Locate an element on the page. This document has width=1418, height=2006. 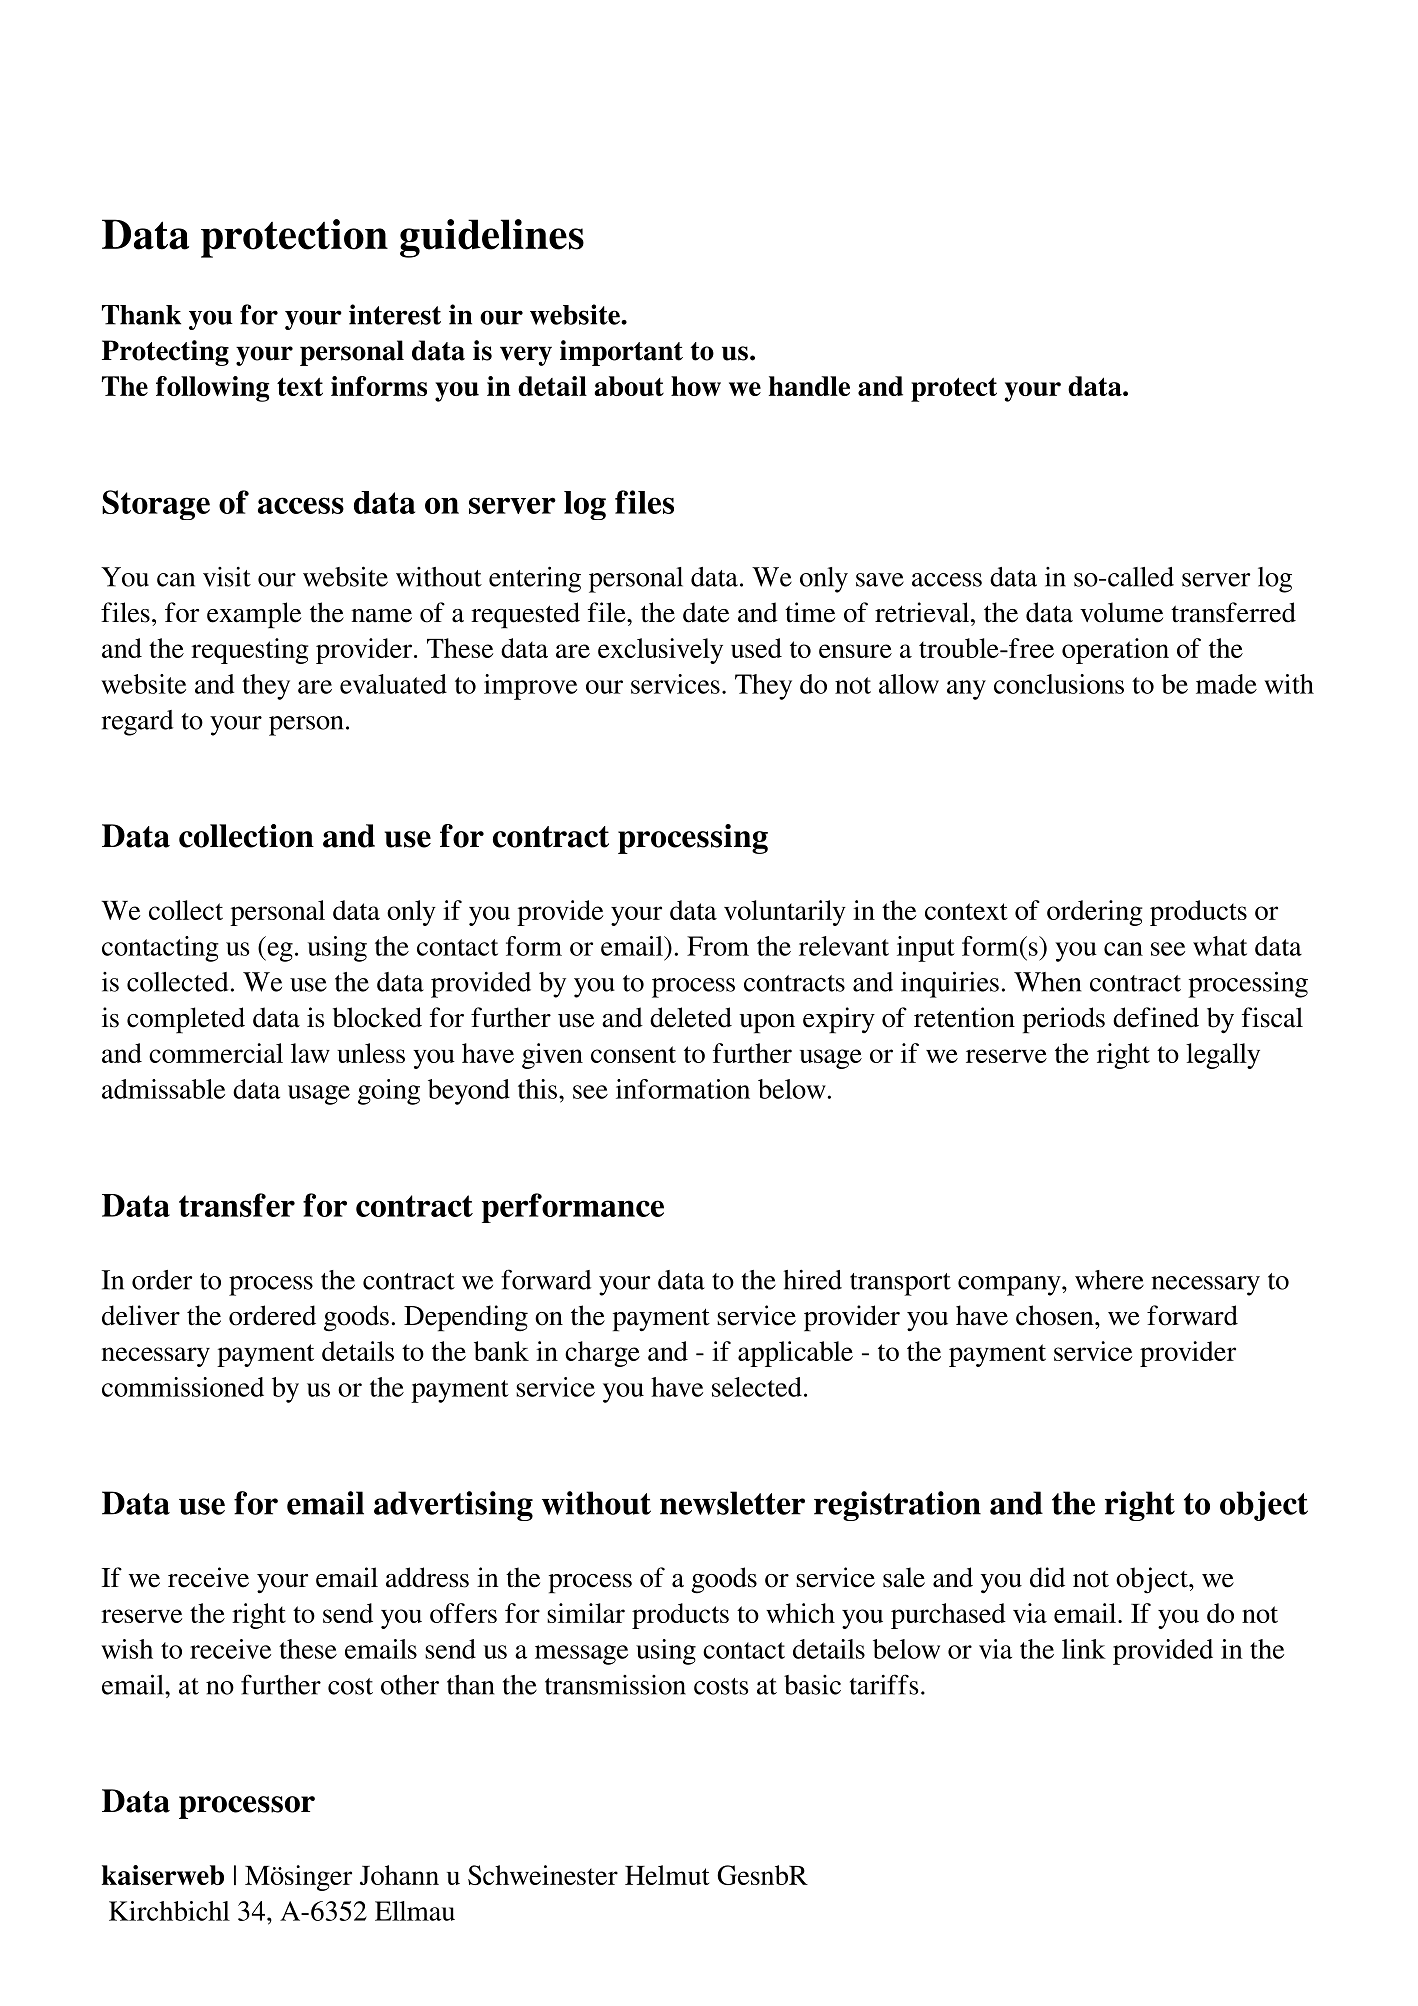
link is located at coordinates (1084, 1649).
